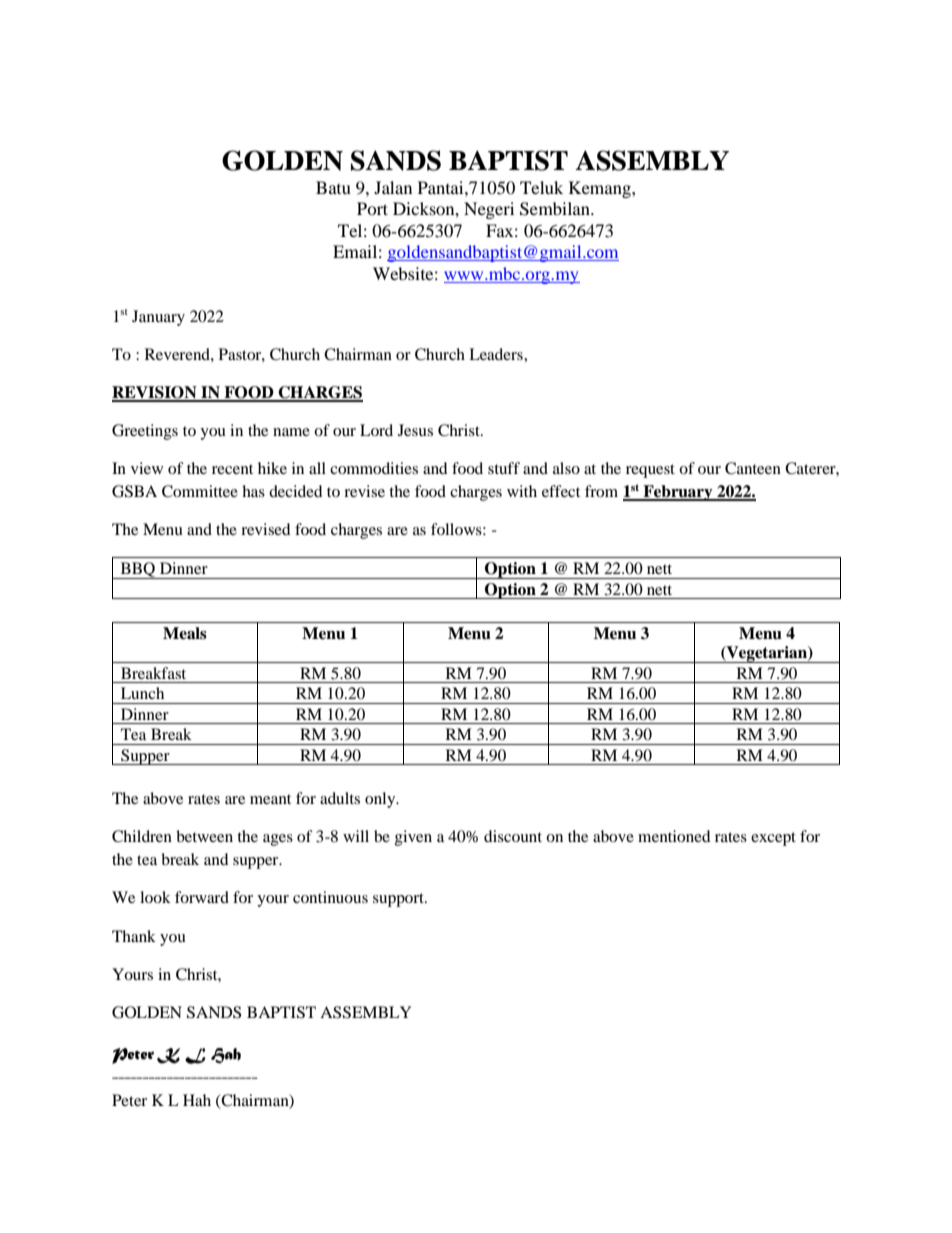  What do you see at coordinates (650, 471) in the page?
I see `request` at bounding box center [650, 471].
